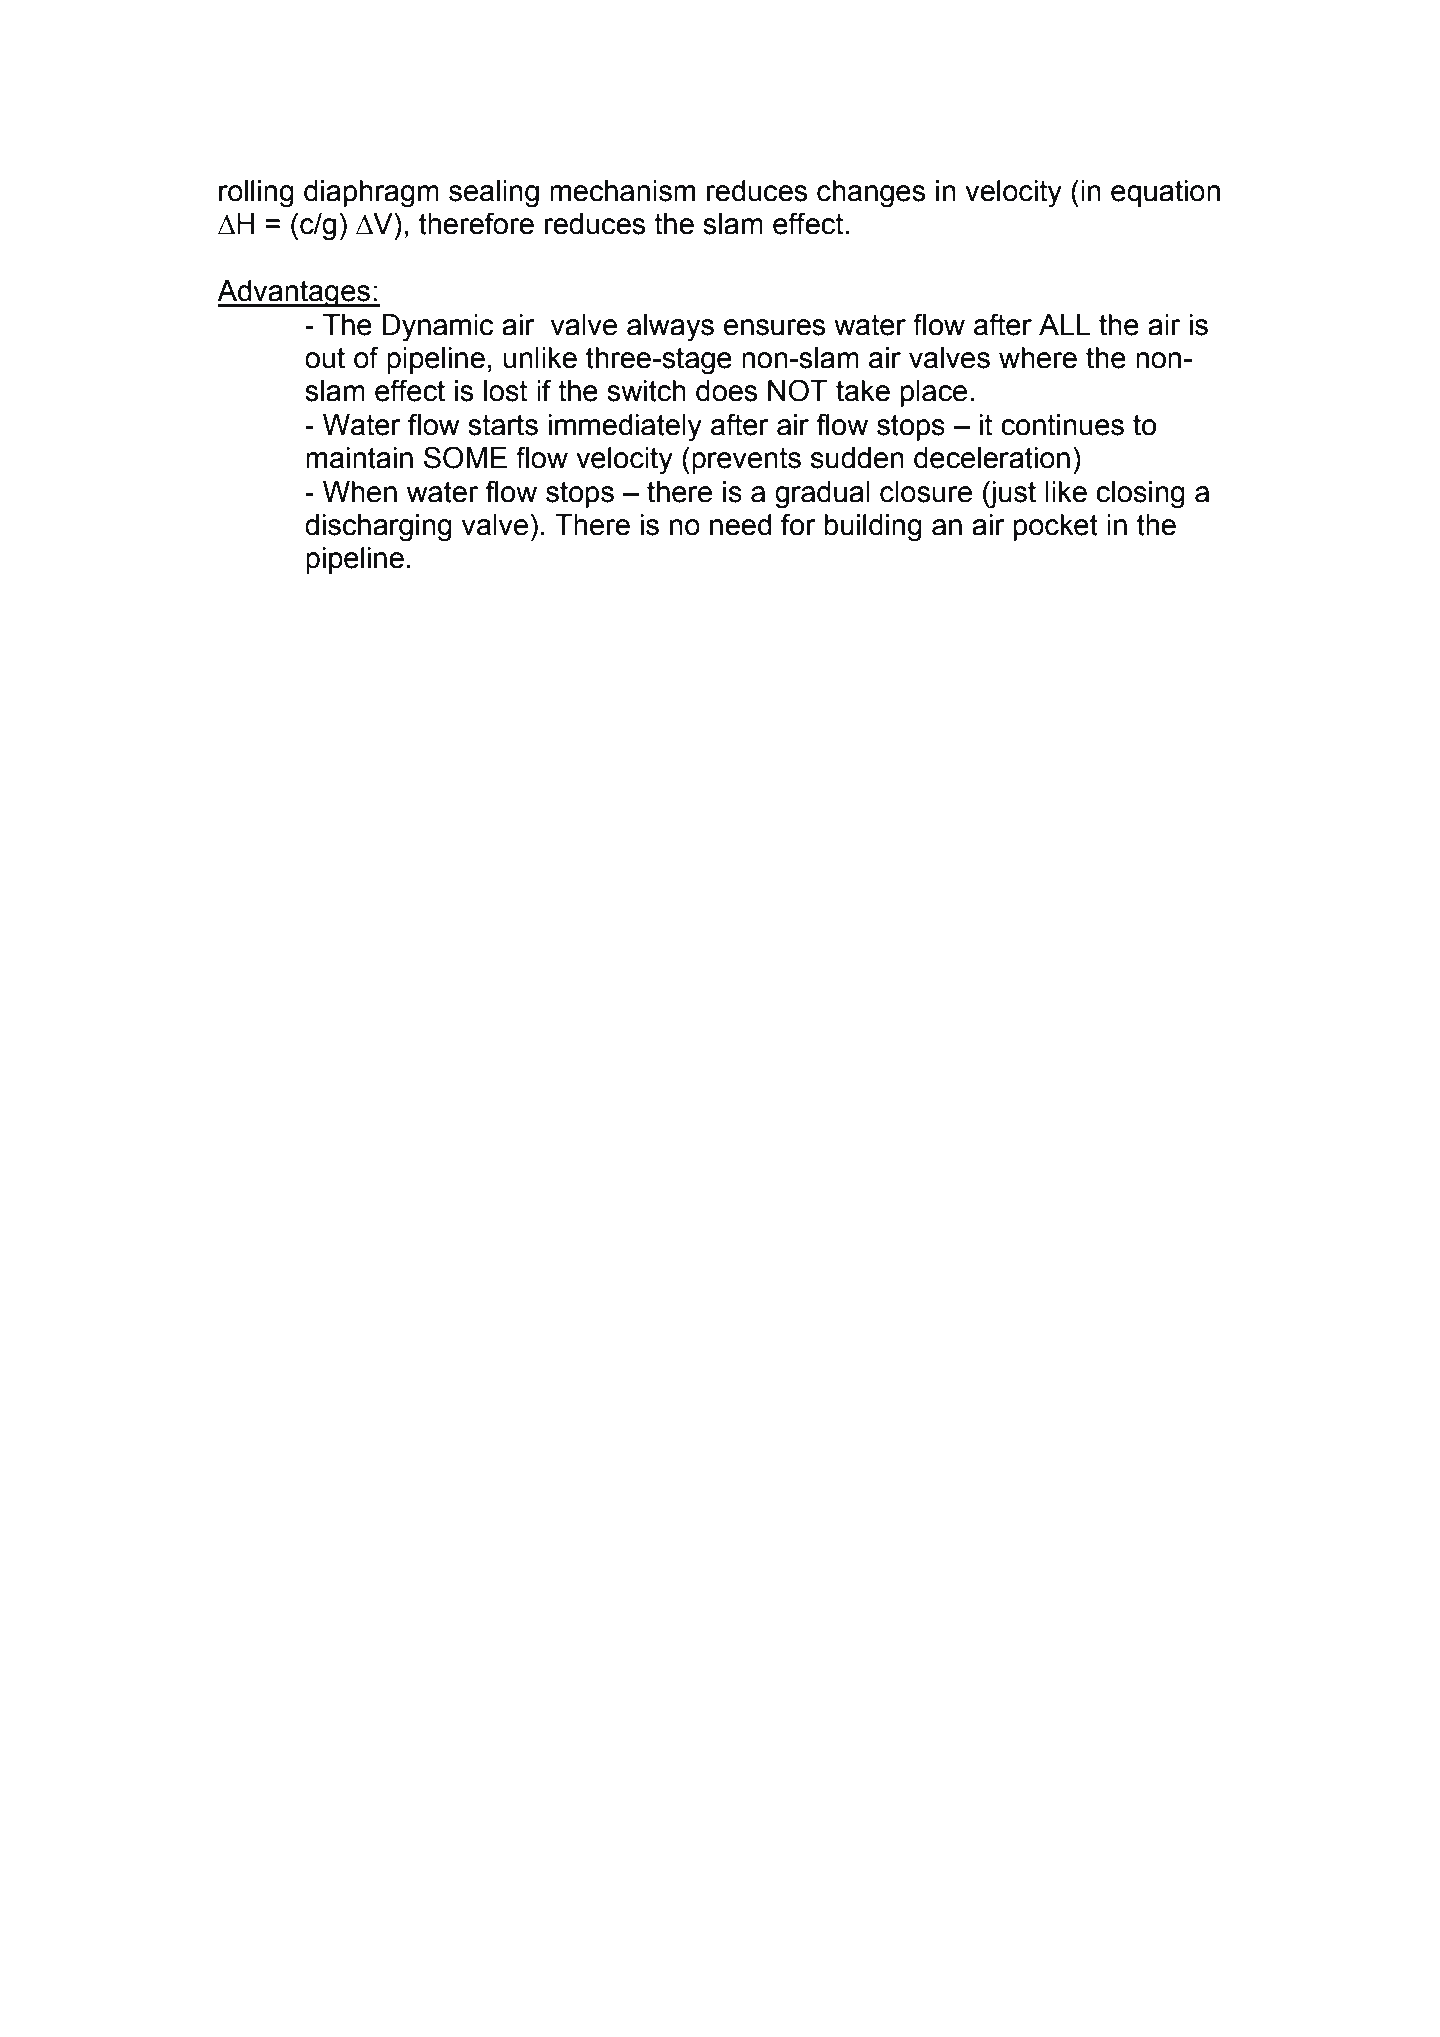 The image size is (1440, 2037). What do you see at coordinates (325, 358) in the screenshot?
I see `out` at bounding box center [325, 358].
